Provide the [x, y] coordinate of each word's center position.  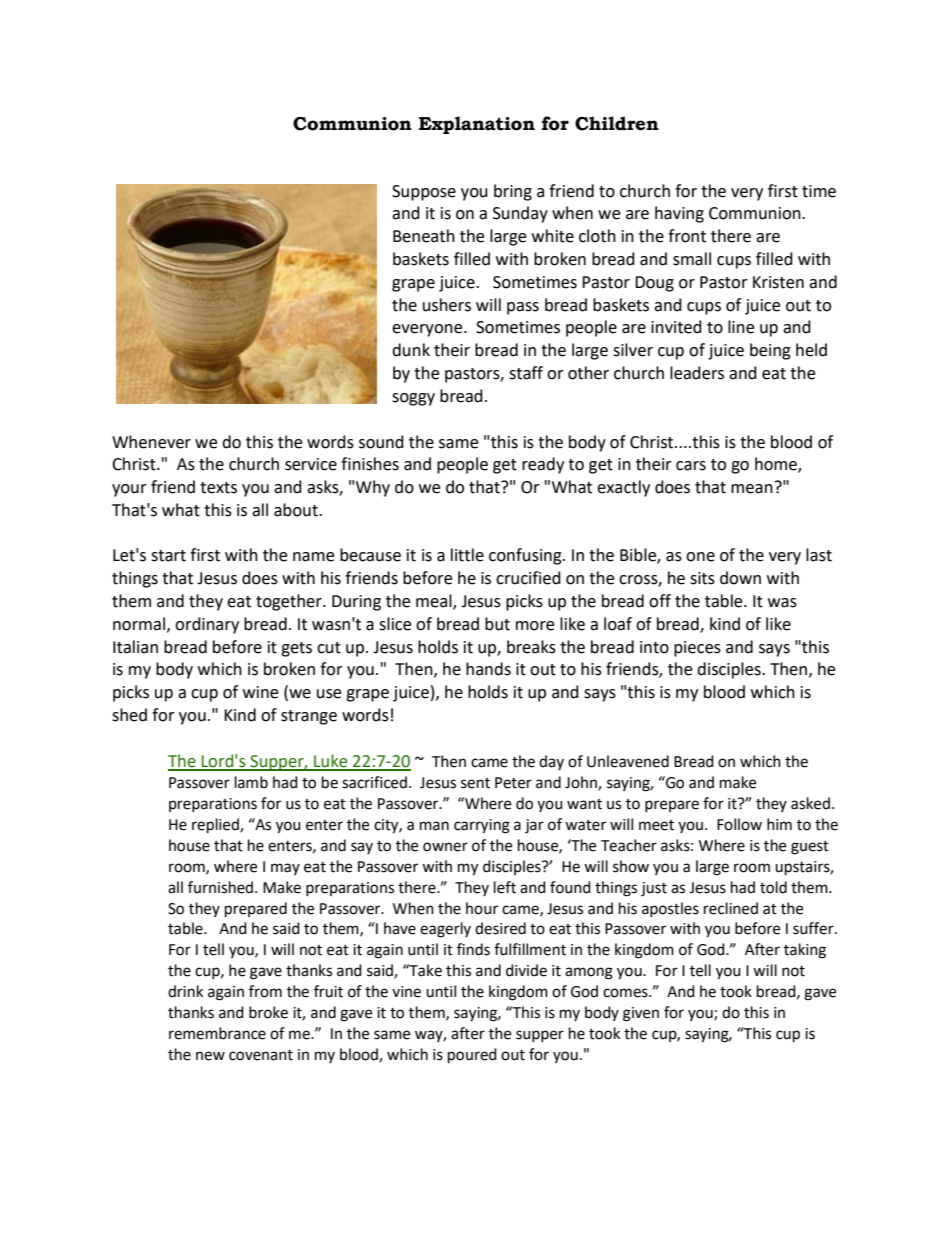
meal [435, 602]
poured [472, 1056]
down [740, 578]
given [641, 1014]
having [679, 214]
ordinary [207, 625]
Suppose [424, 193]
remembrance [217, 1033]
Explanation [477, 125]
